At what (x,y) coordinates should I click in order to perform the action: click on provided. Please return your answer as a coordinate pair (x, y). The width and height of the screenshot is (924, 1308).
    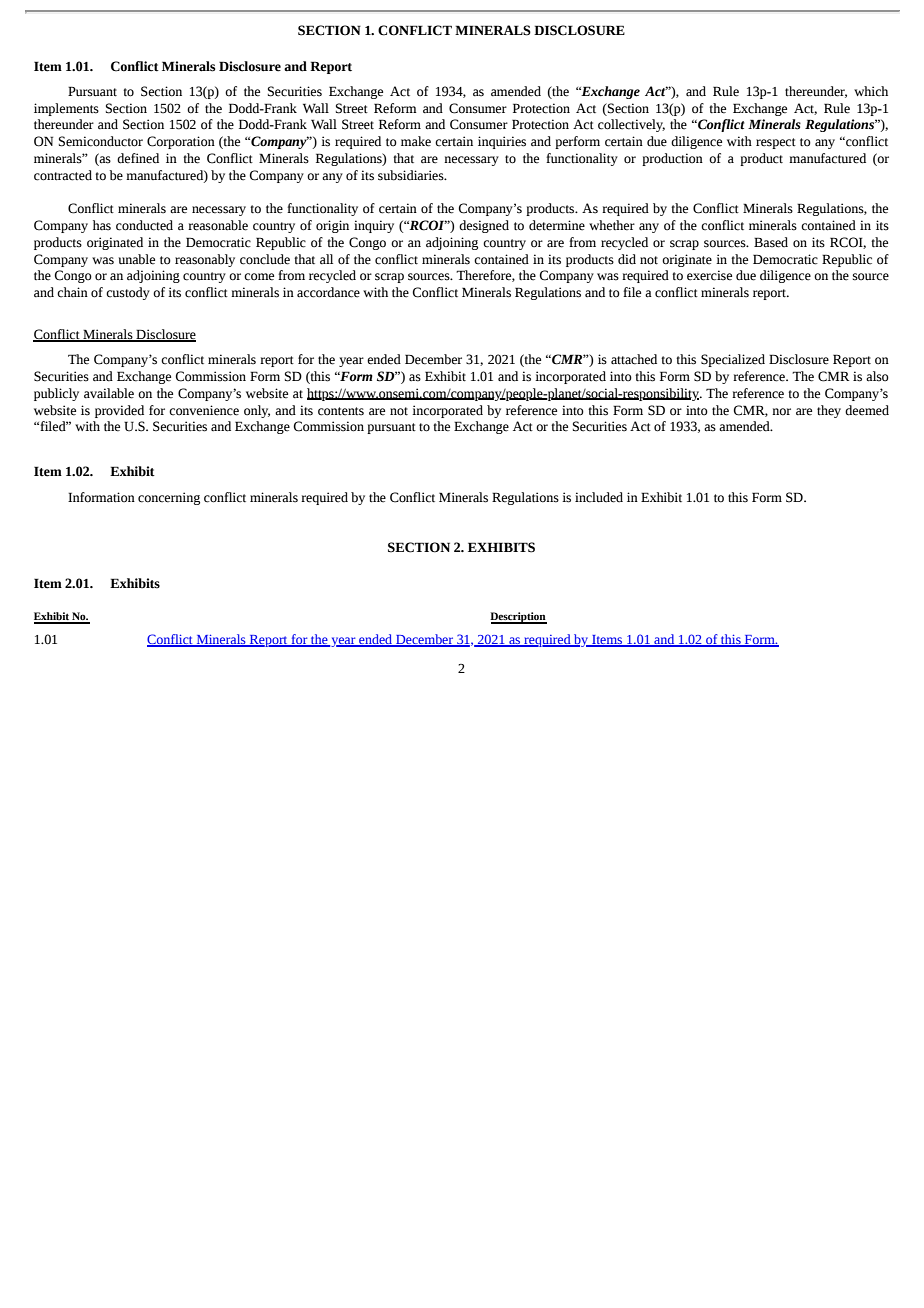
    Looking at the image, I should click on (119, 411).
